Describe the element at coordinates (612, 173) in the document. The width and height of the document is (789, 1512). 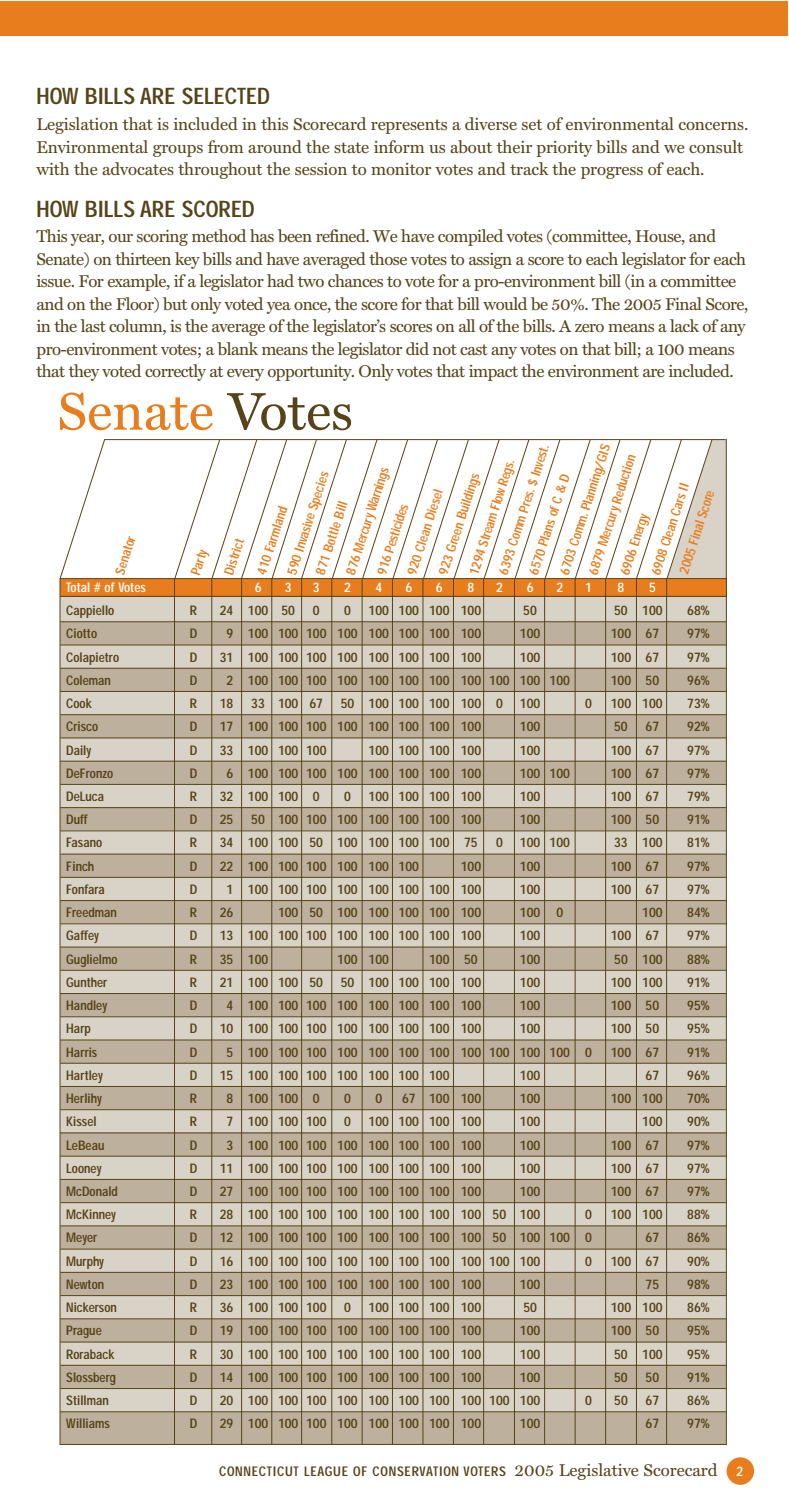
I see `progress` at that location.
